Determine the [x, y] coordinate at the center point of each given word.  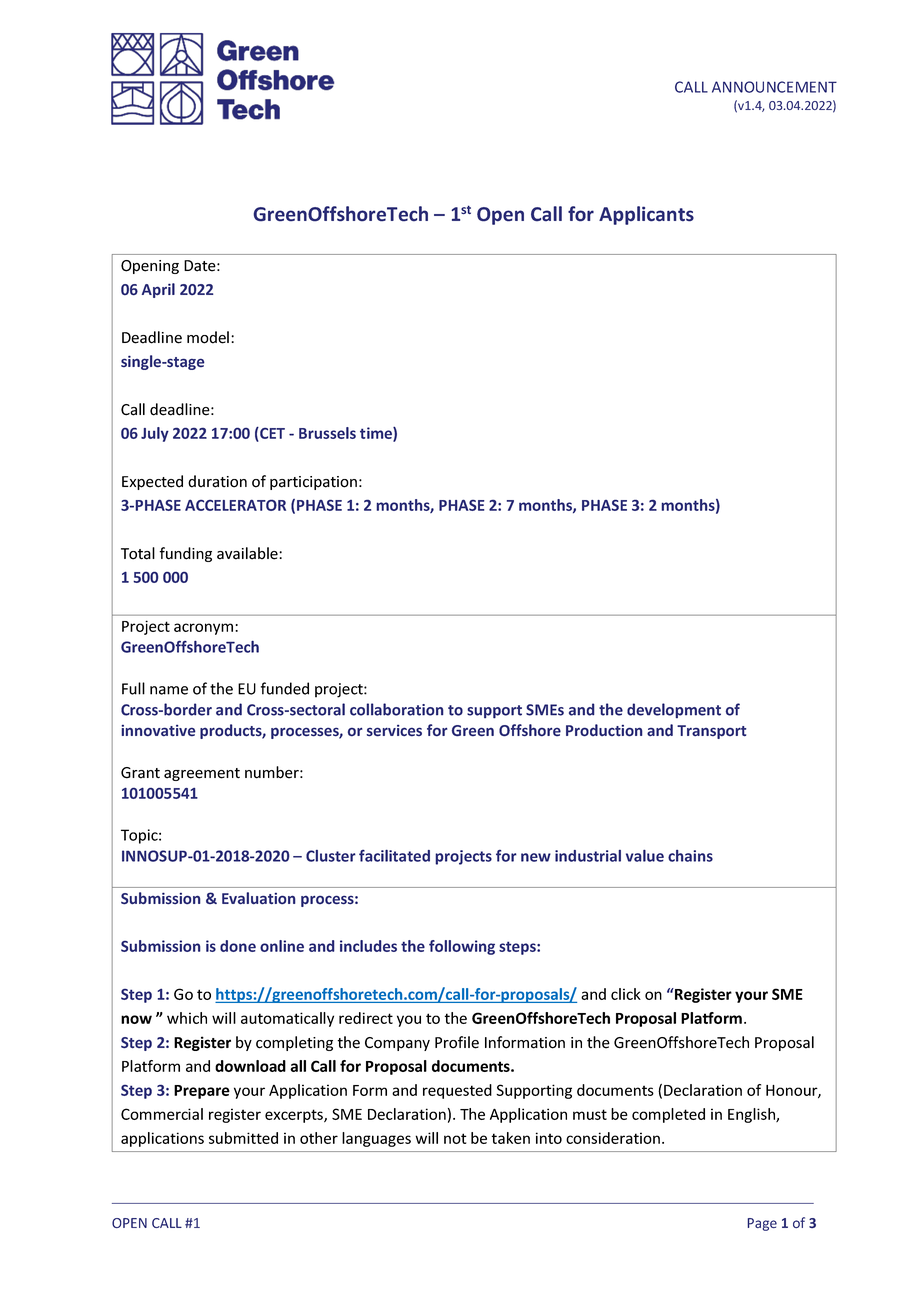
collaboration [397, 709]
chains [690, 856]
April [158, 290]
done [238, 946]
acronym [205, 629]
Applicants [646, 215]
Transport [711, 732]
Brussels [327, 433]
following [462, 947]
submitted [243, 1138]
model [208, 337]
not [455, 1138]
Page [762, 1224]
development [674, 710]
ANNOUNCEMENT [774, 87]
